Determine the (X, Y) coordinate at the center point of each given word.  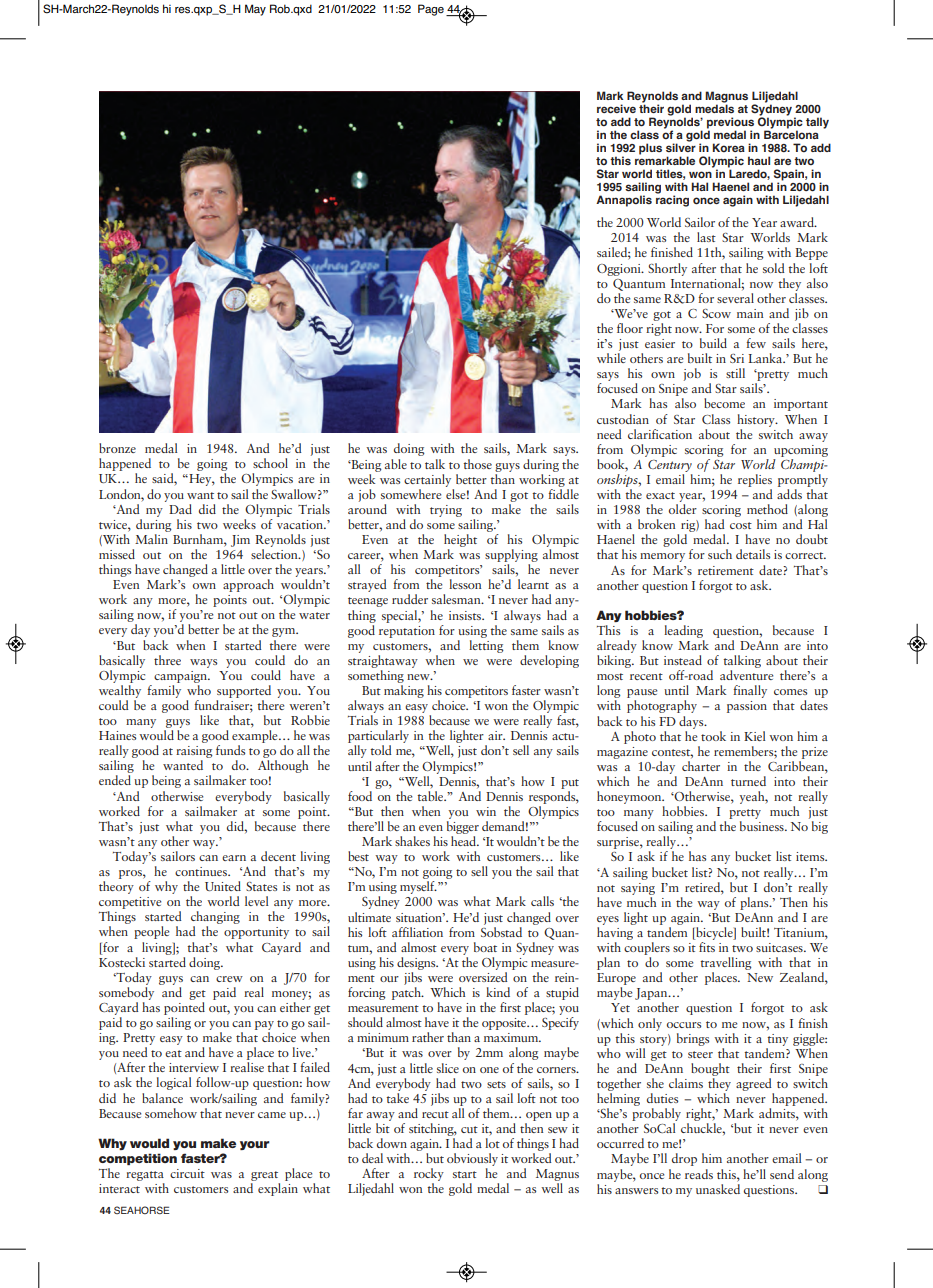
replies (755, 480)
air (496, 735)
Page (431, 10)
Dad (180, 509)
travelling (726, 965)
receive (616, 109)
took (713, 736)
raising (194, 753)
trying (446, 511)
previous (730, 124)
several (735, 298)
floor (630, 328)
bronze (117, 448)
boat (485, 947)
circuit (187, 1173)
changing (215, 919)
